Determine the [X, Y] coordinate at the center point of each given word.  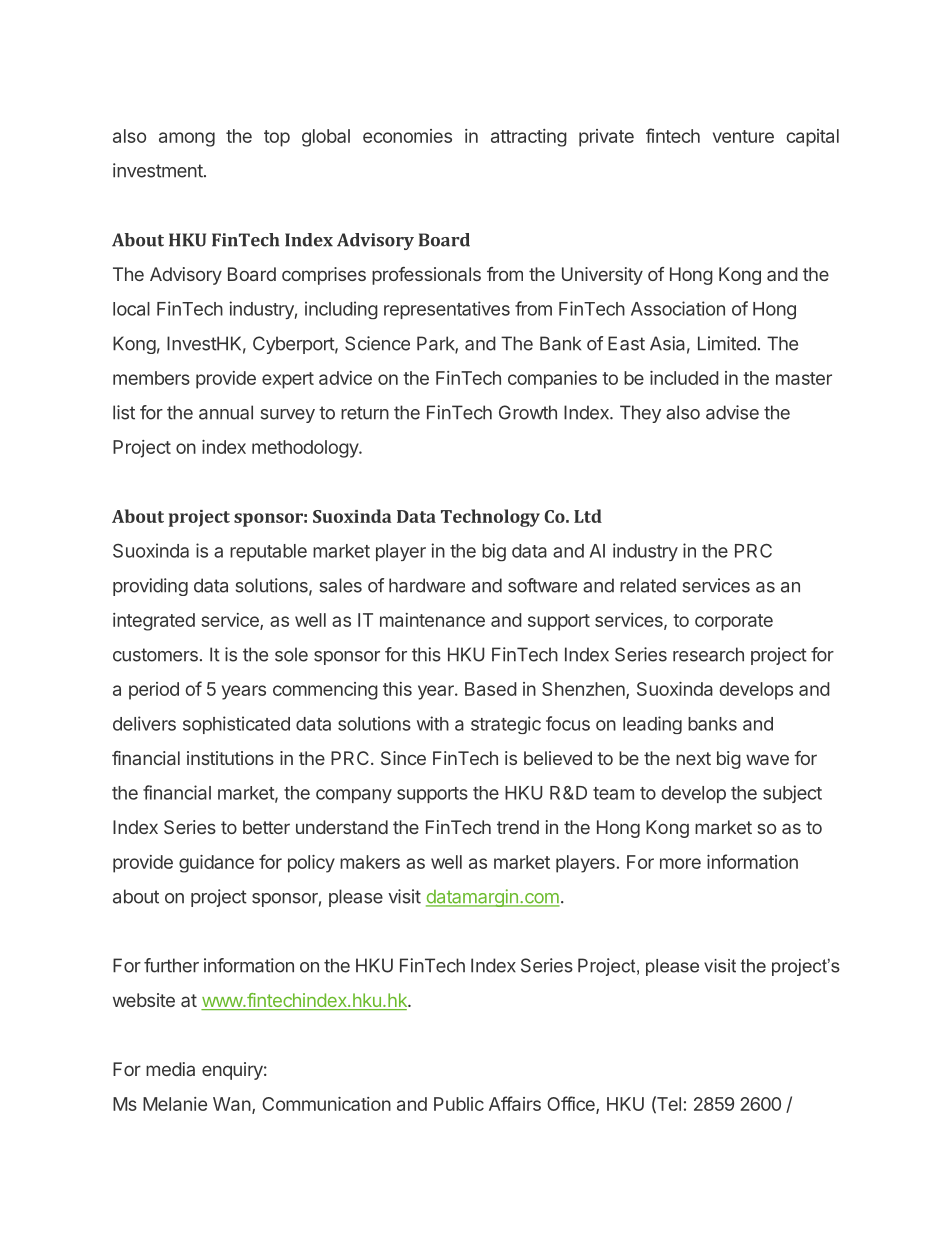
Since [403, 758]
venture [743, 136]
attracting [529, 138]
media [170, 1069]
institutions [230, 758]
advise [732, 412]
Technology [490, 518]
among [187, 139]
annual [226, 412]
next [693, 758]
